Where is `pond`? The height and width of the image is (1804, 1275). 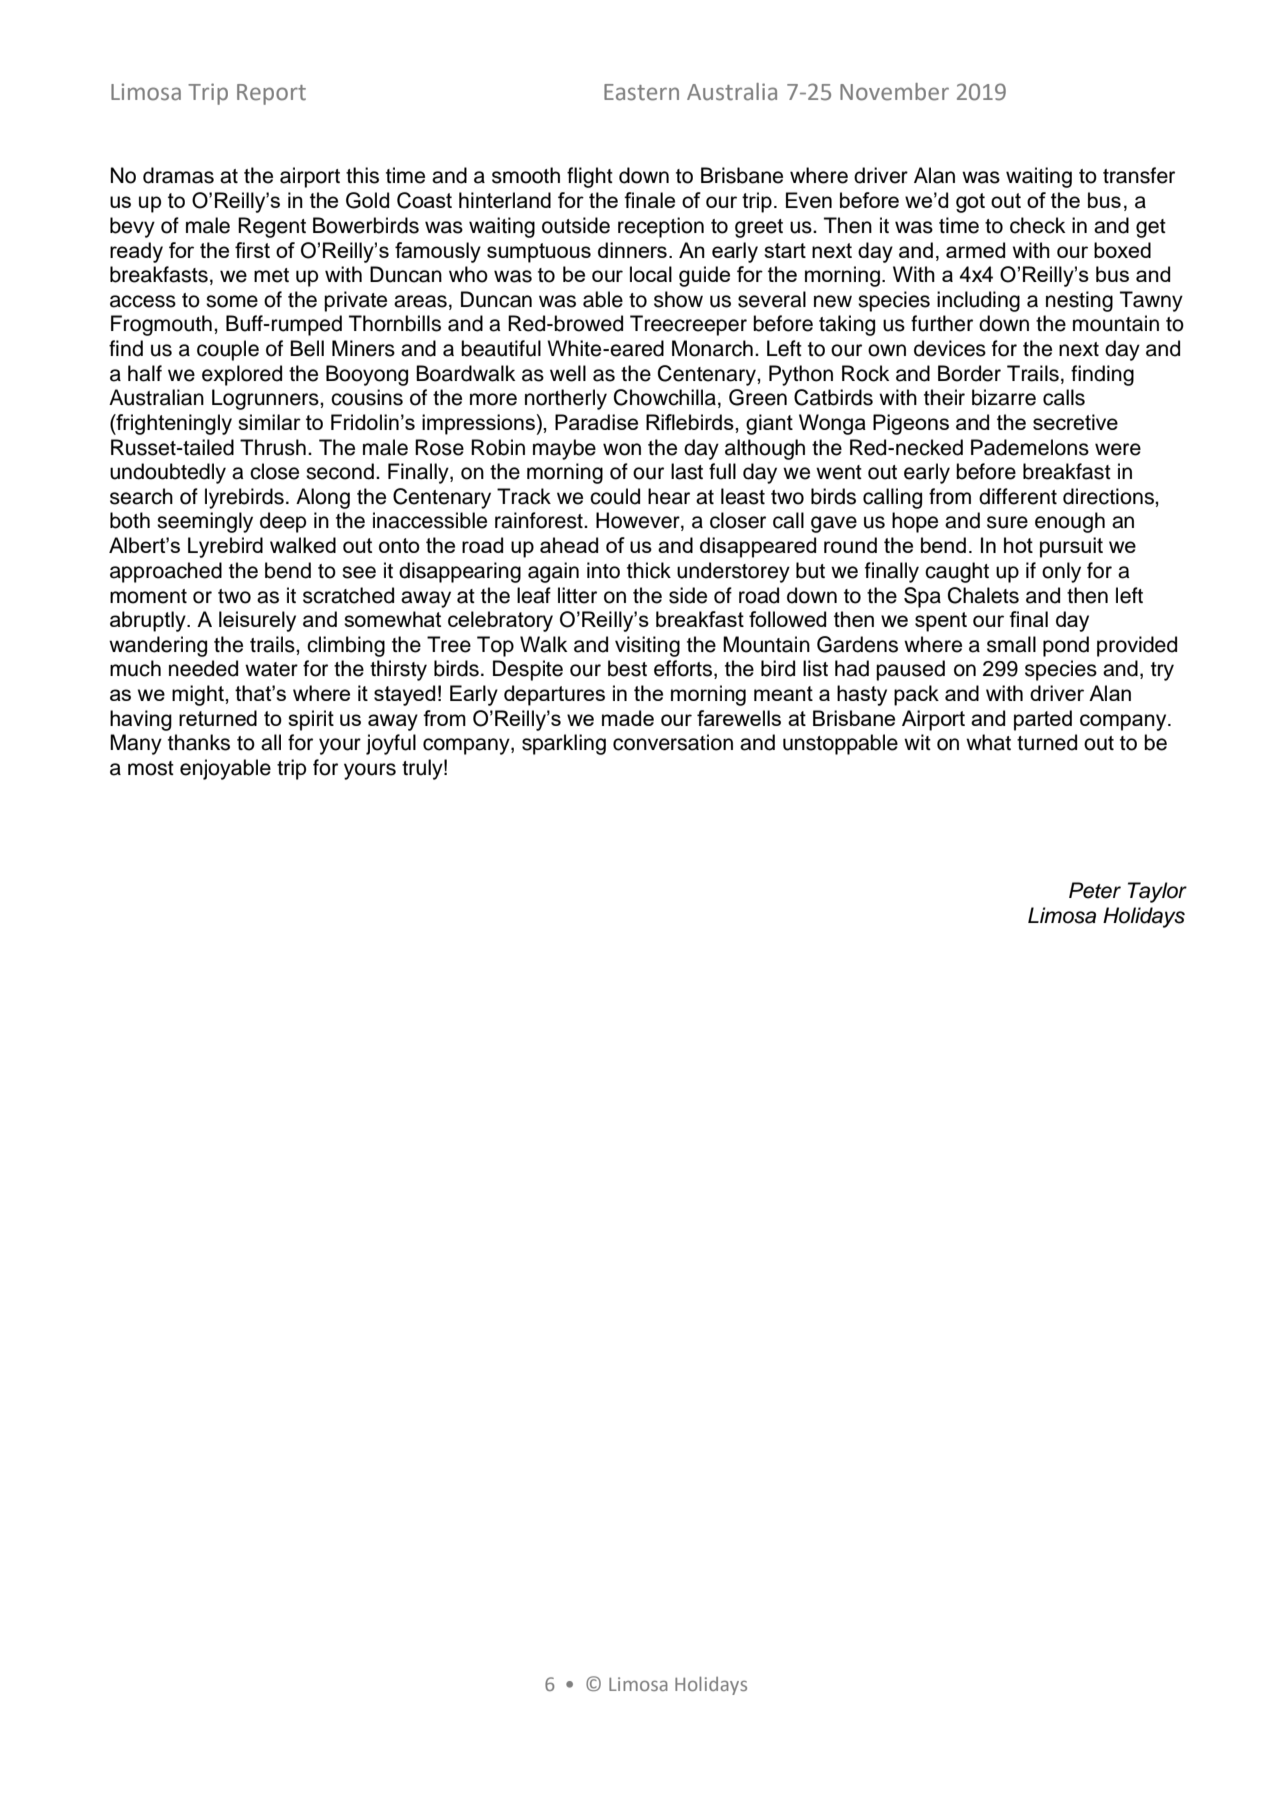 pond is located at coordinates (1066, 646).
